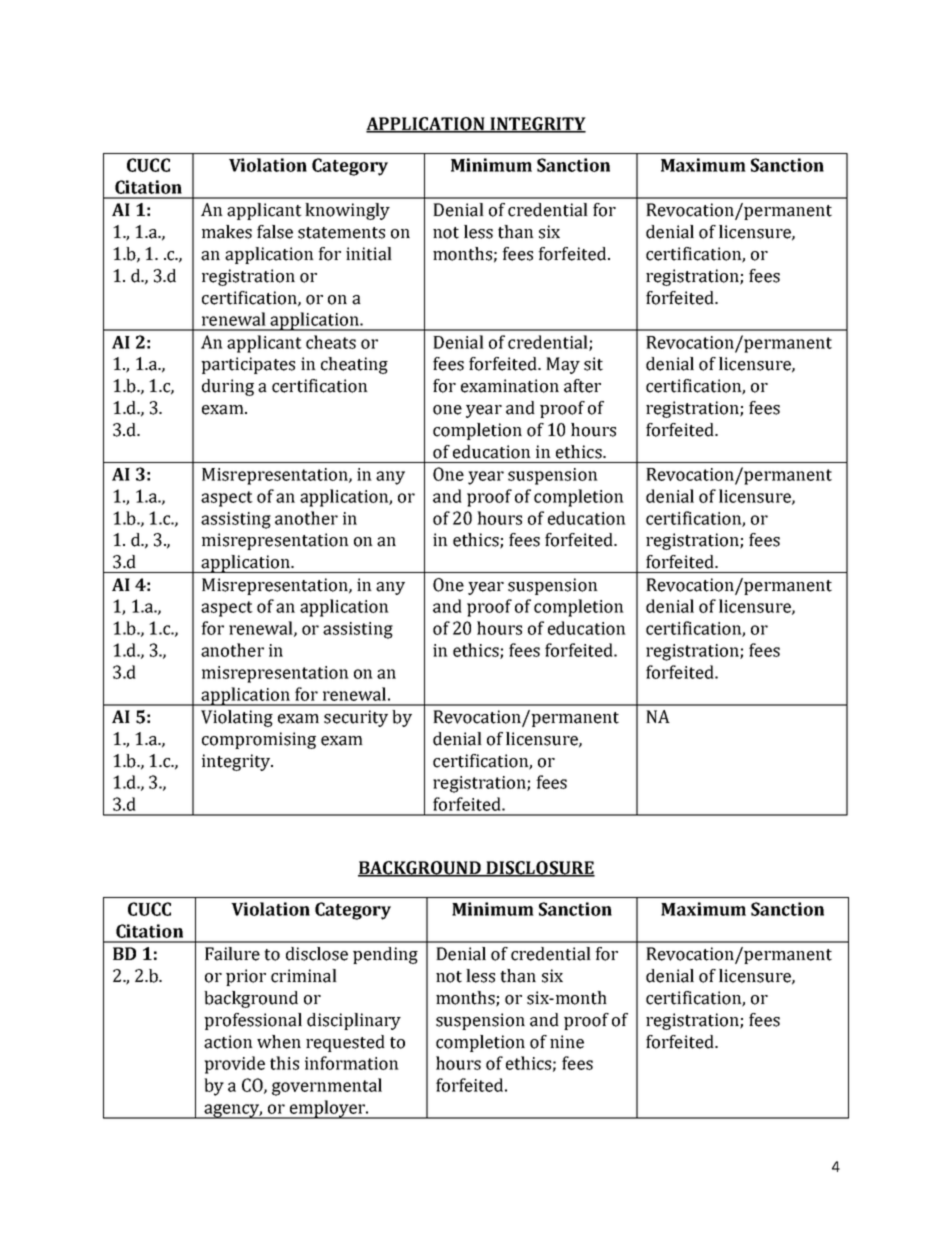  Describe the element at coordinates (369, 254) in the page. I see `initial` at that location.
